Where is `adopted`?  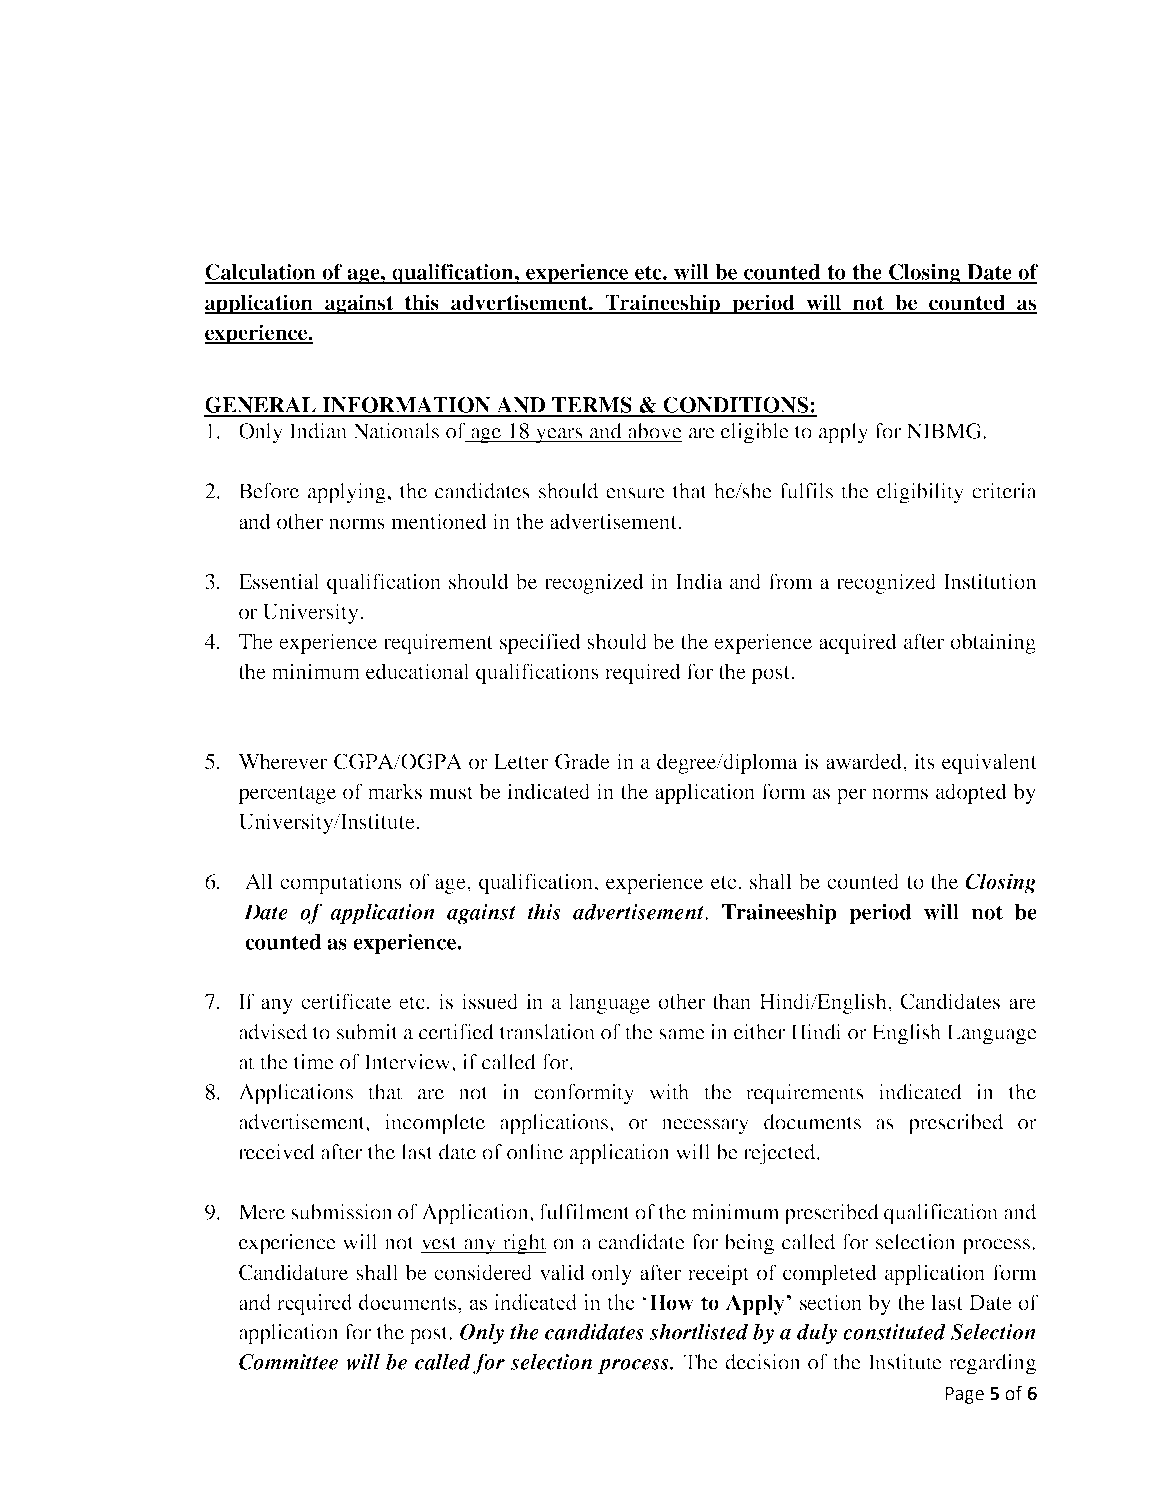 adopted is located at coordinates (971, 793).
